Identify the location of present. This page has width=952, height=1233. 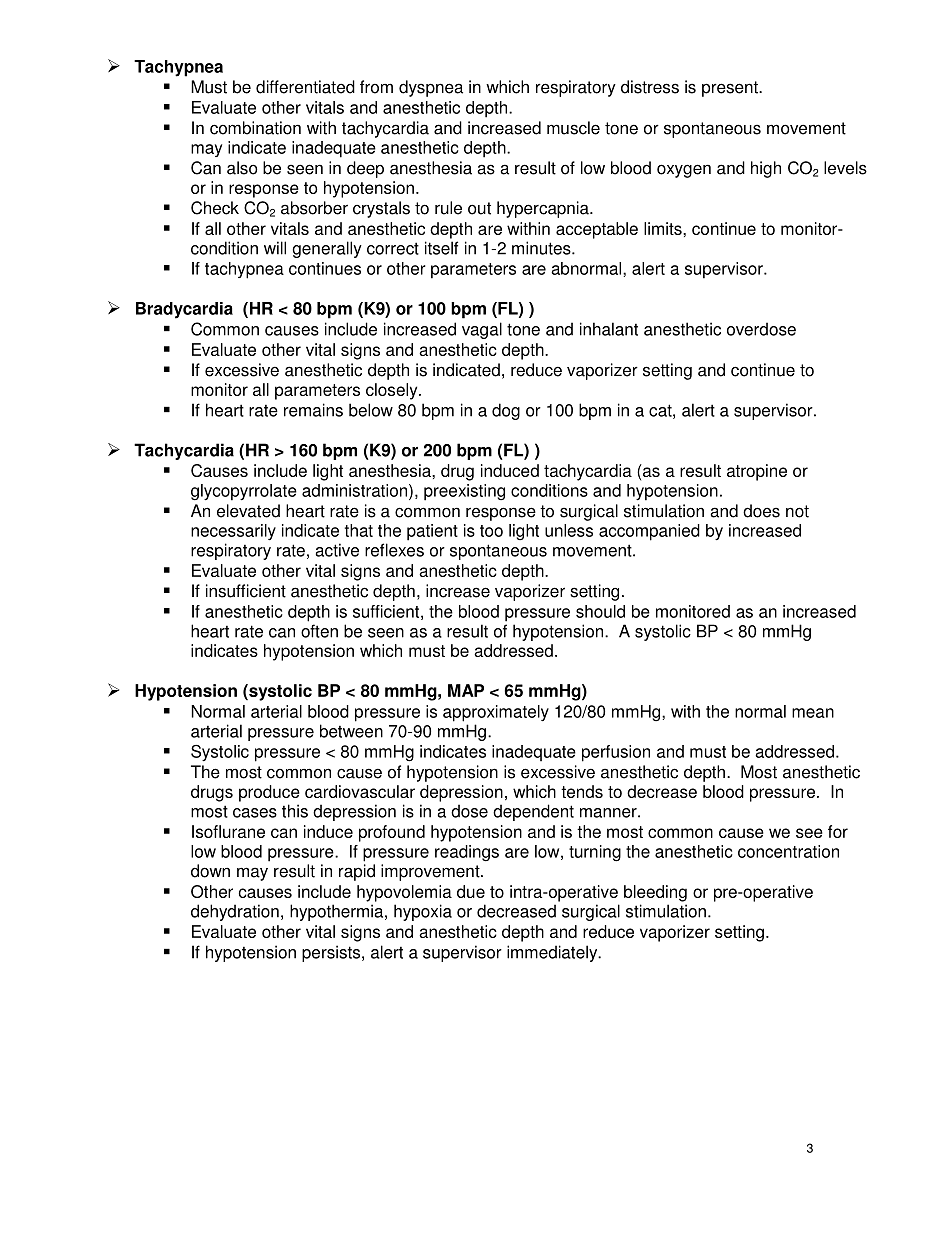
(731, 89).
